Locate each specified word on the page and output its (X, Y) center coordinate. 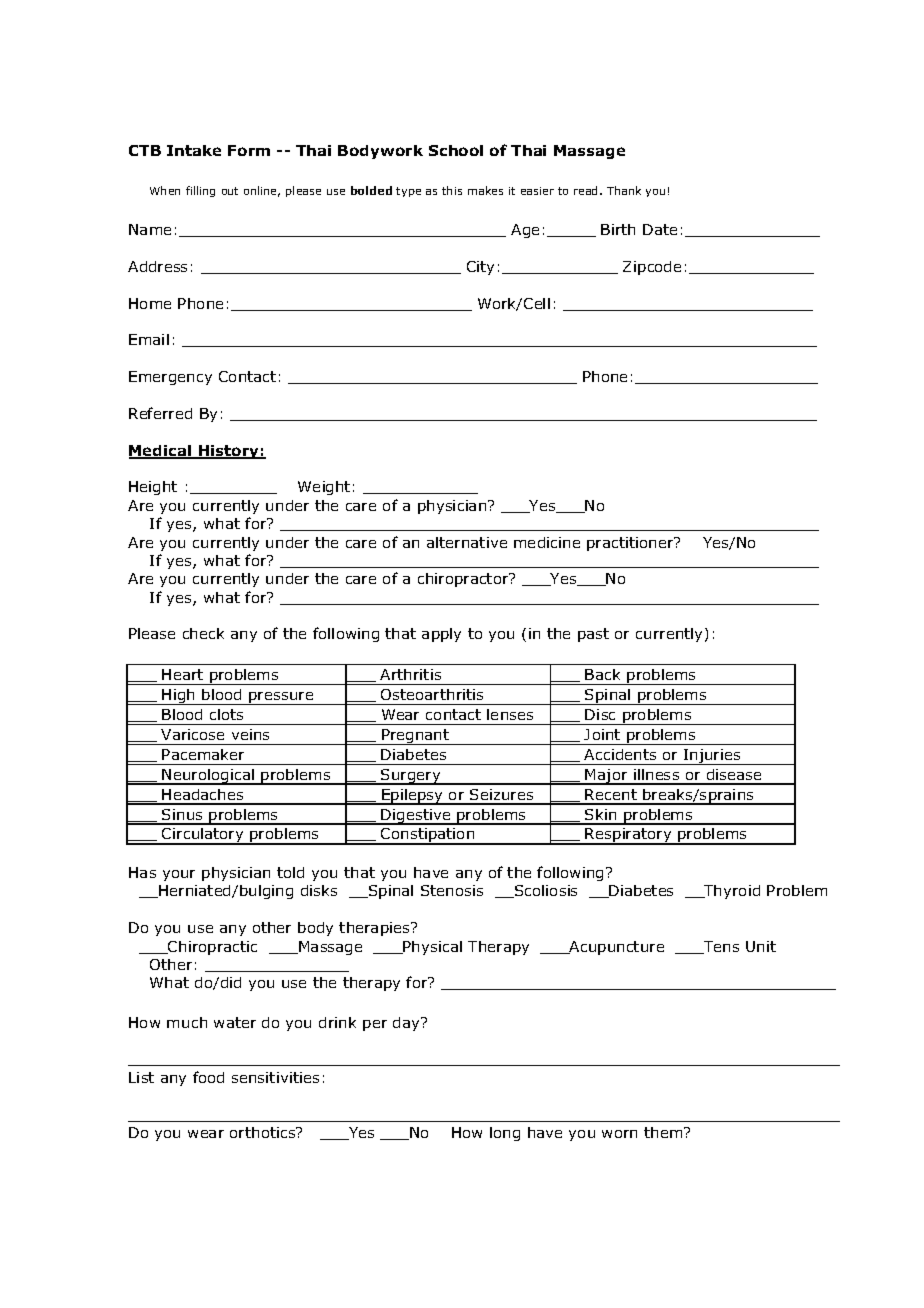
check (203, 633)
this (452, 190)
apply (441, 635)
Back (602, 674)
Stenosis (452, 890)
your (179, 875)
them (664, 1132)
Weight (324, 488)
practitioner (631, 544)
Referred (160, 413)
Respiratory (629, 836)
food (208, 1077)
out (230, 191)
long (505, 1134)
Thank (624, 190)
